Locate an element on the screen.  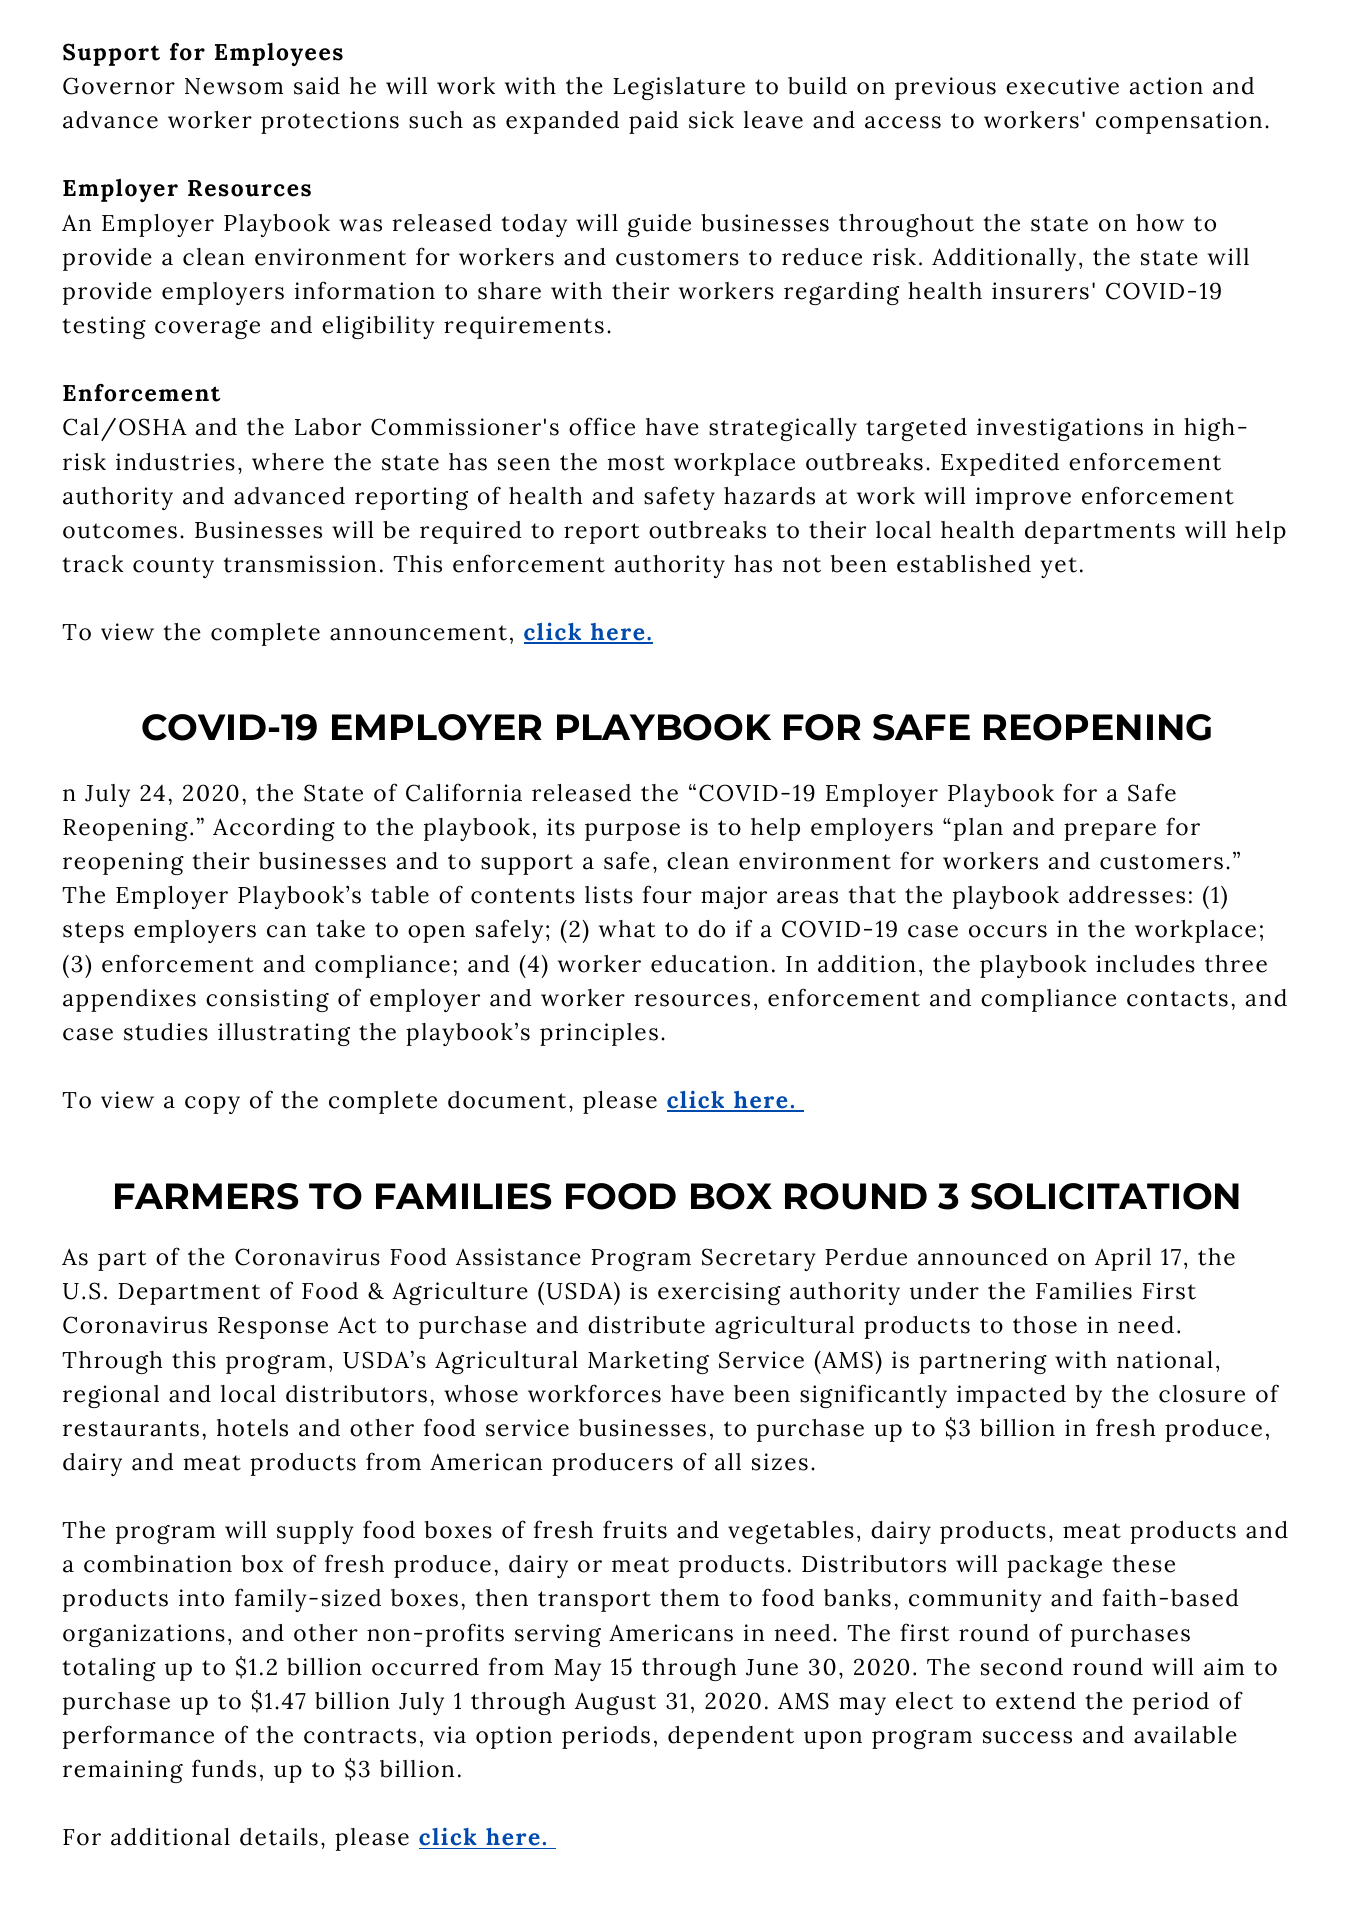
funds is located at coordinates (224, 1768).
